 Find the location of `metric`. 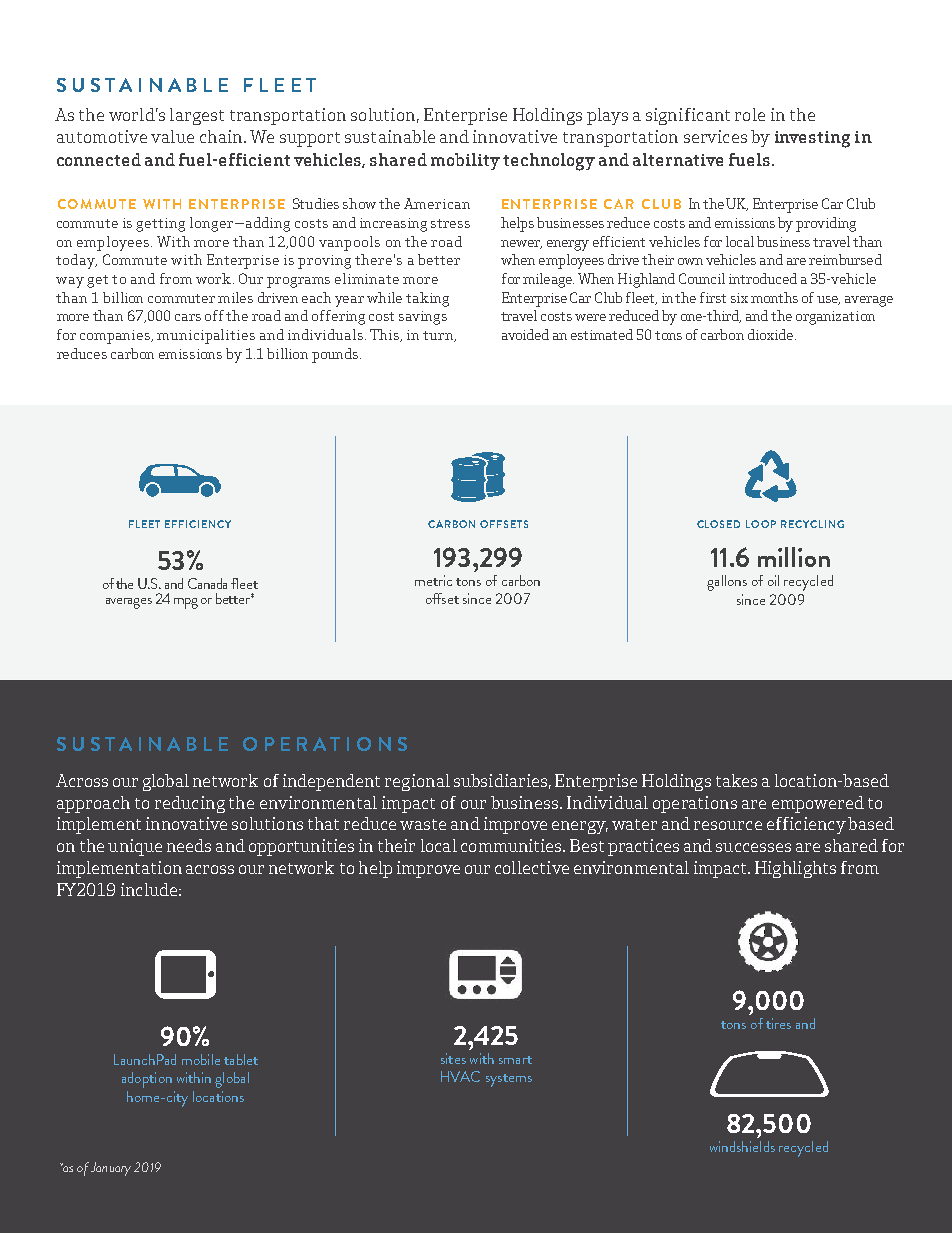

metric is located at coordinates (433, 580).
